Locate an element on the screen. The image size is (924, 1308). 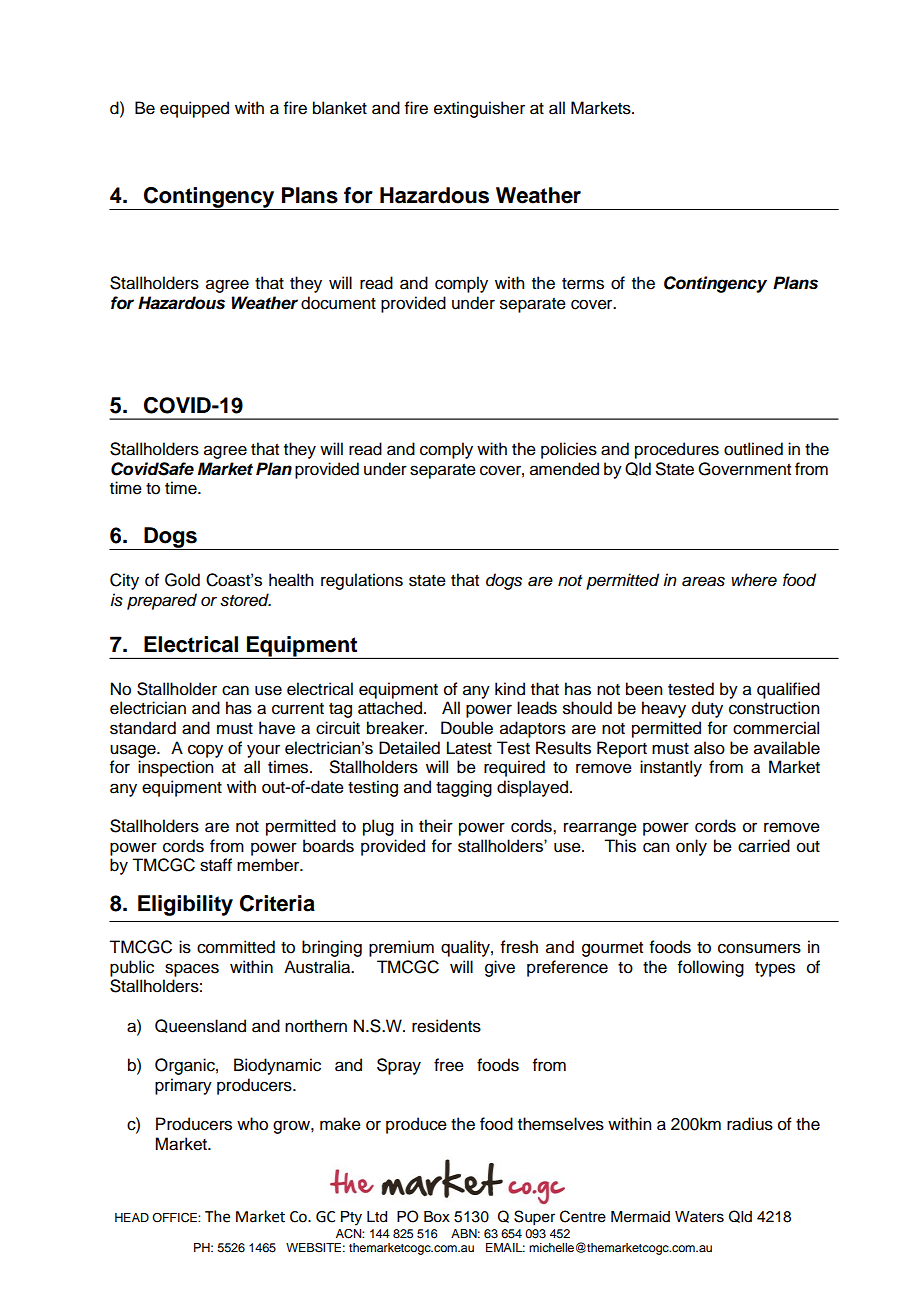
kind is located at coordinates (510, 689).
